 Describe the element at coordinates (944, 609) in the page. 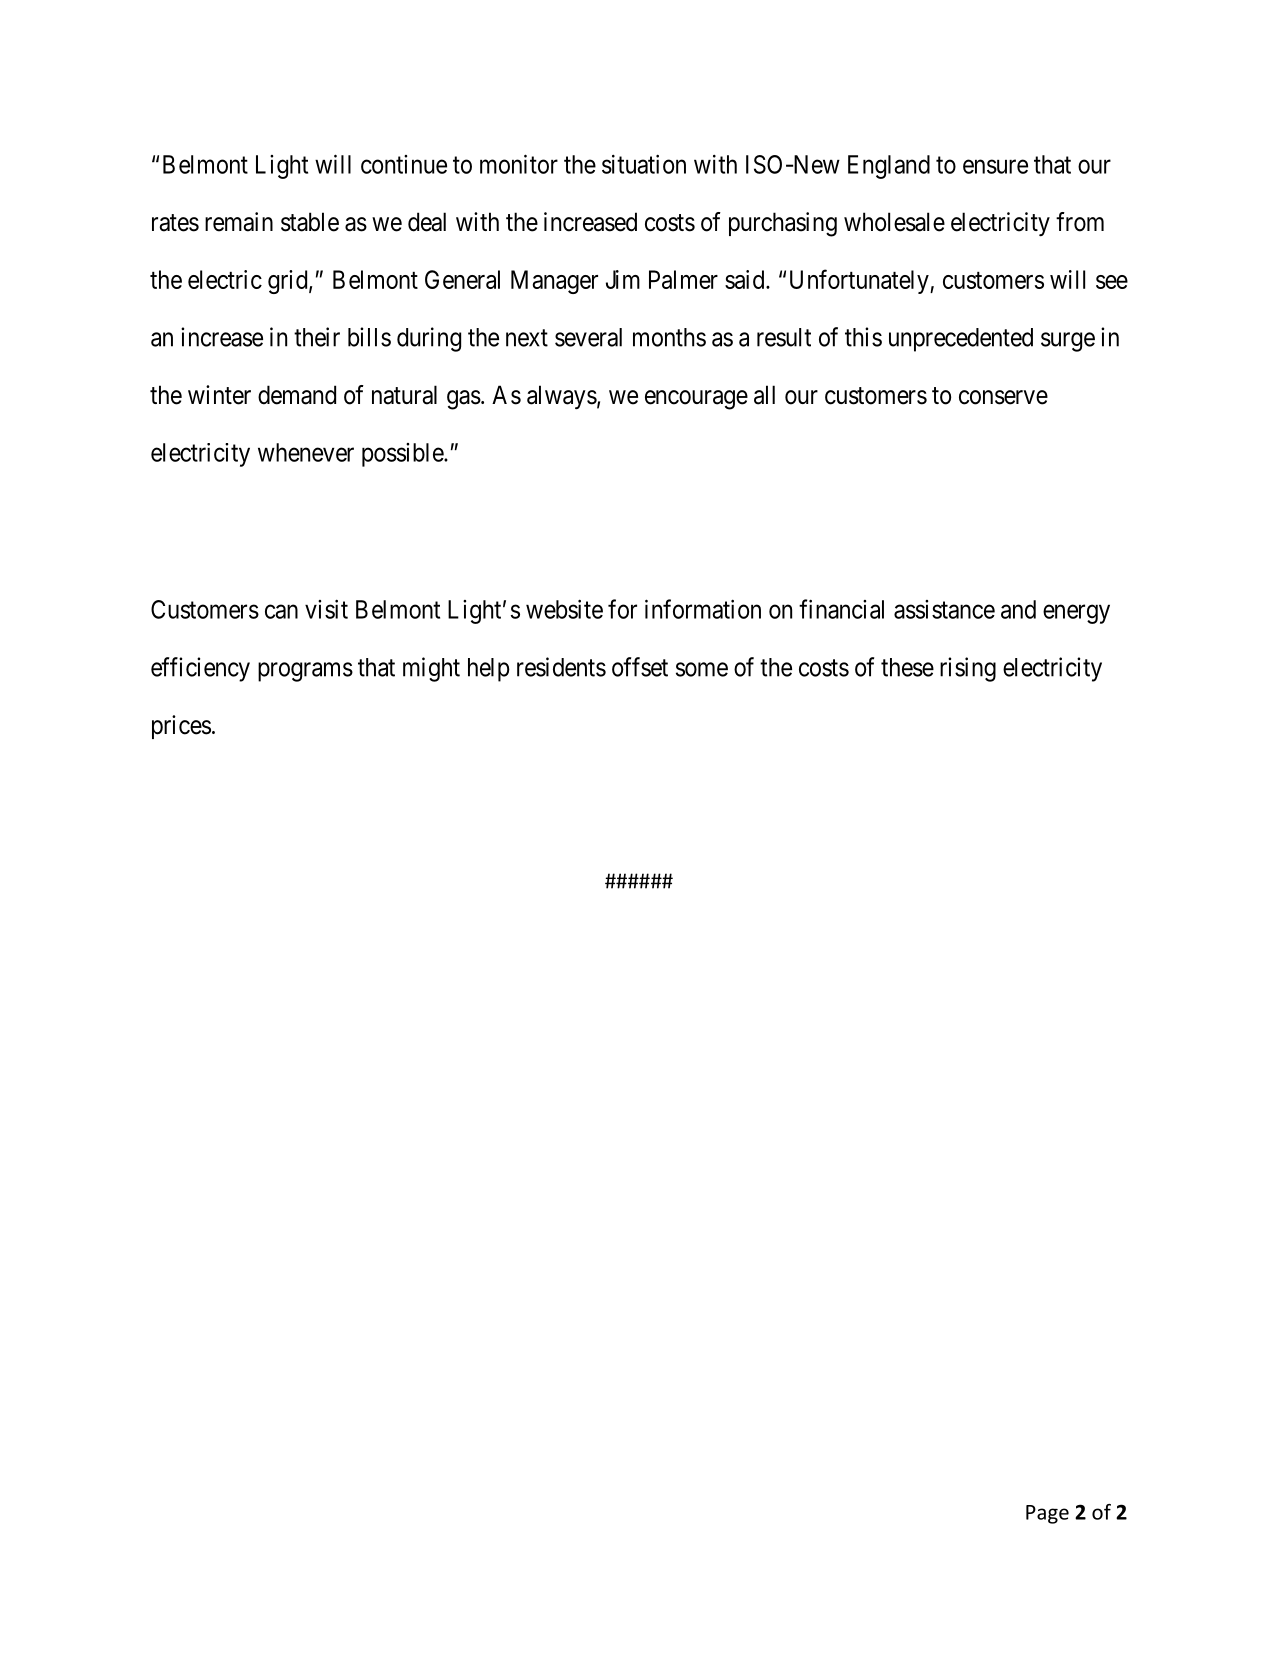

I see `assistance` at that location.
